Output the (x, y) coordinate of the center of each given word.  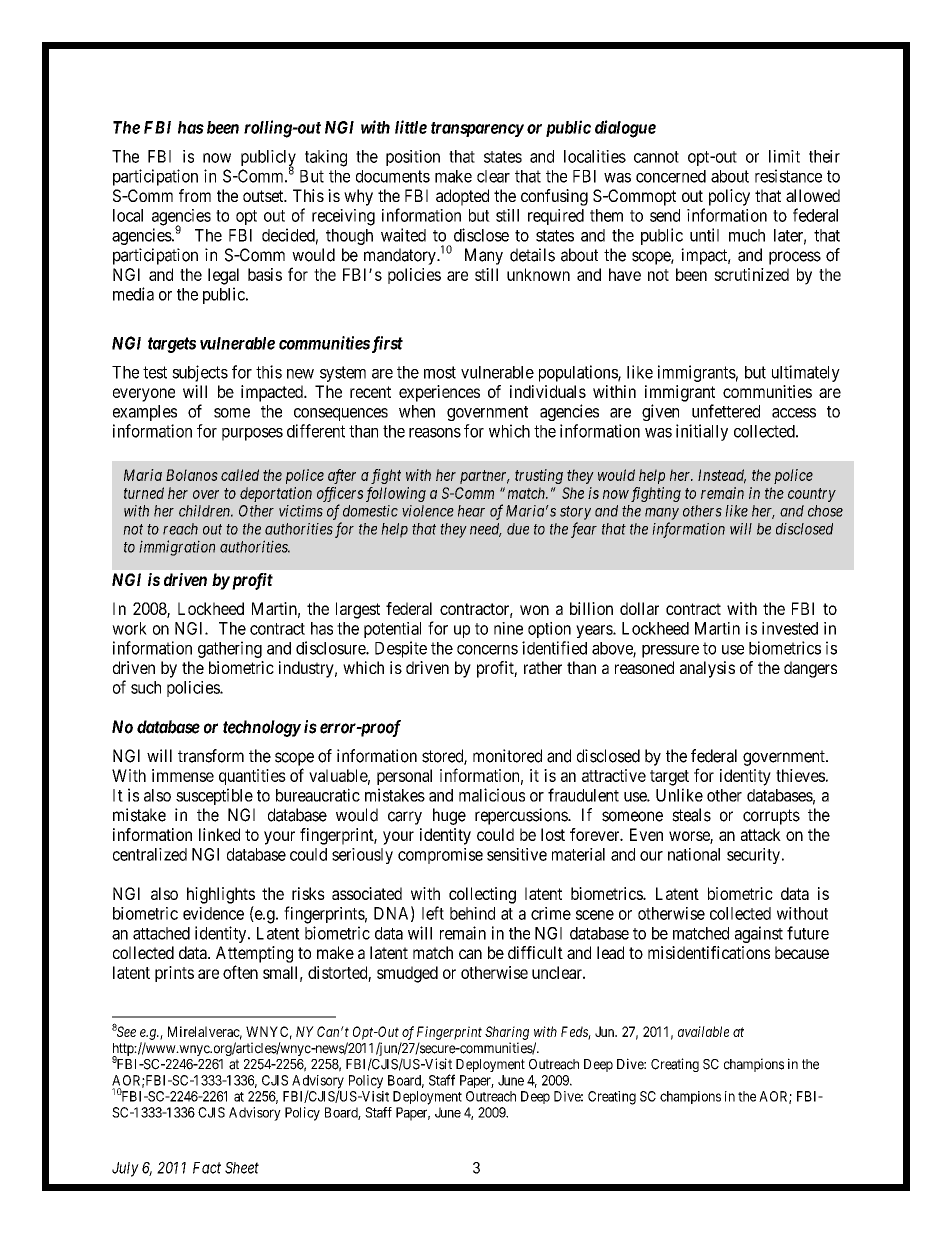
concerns (487, 650)
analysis (707, 669)
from (195, 195)
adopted (462, 197)
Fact (207, 1168)
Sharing (507, 1033)
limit (784, 156)
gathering (230, 649)
